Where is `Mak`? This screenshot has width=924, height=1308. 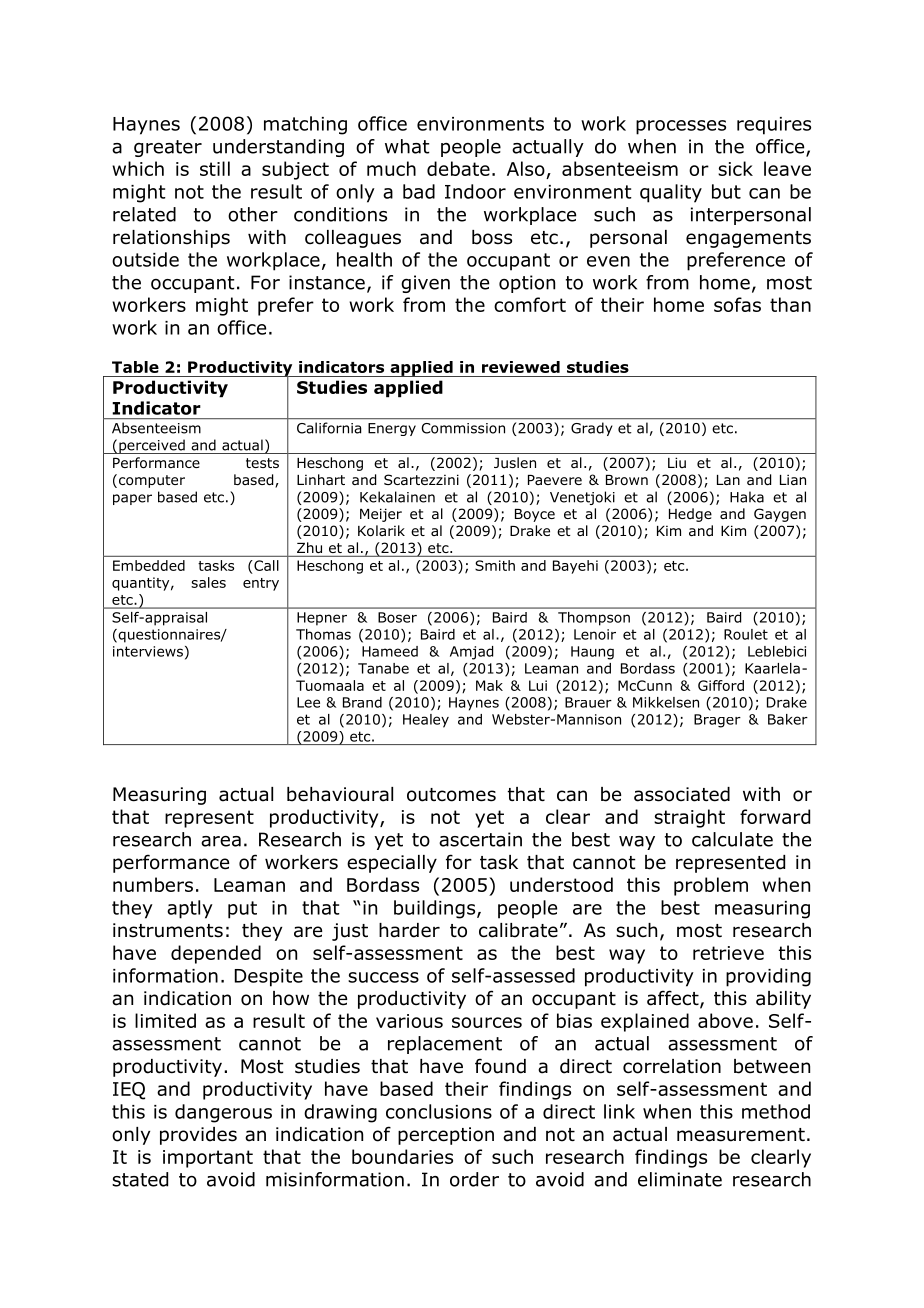
Mak is located at coordinates (489, 685).
